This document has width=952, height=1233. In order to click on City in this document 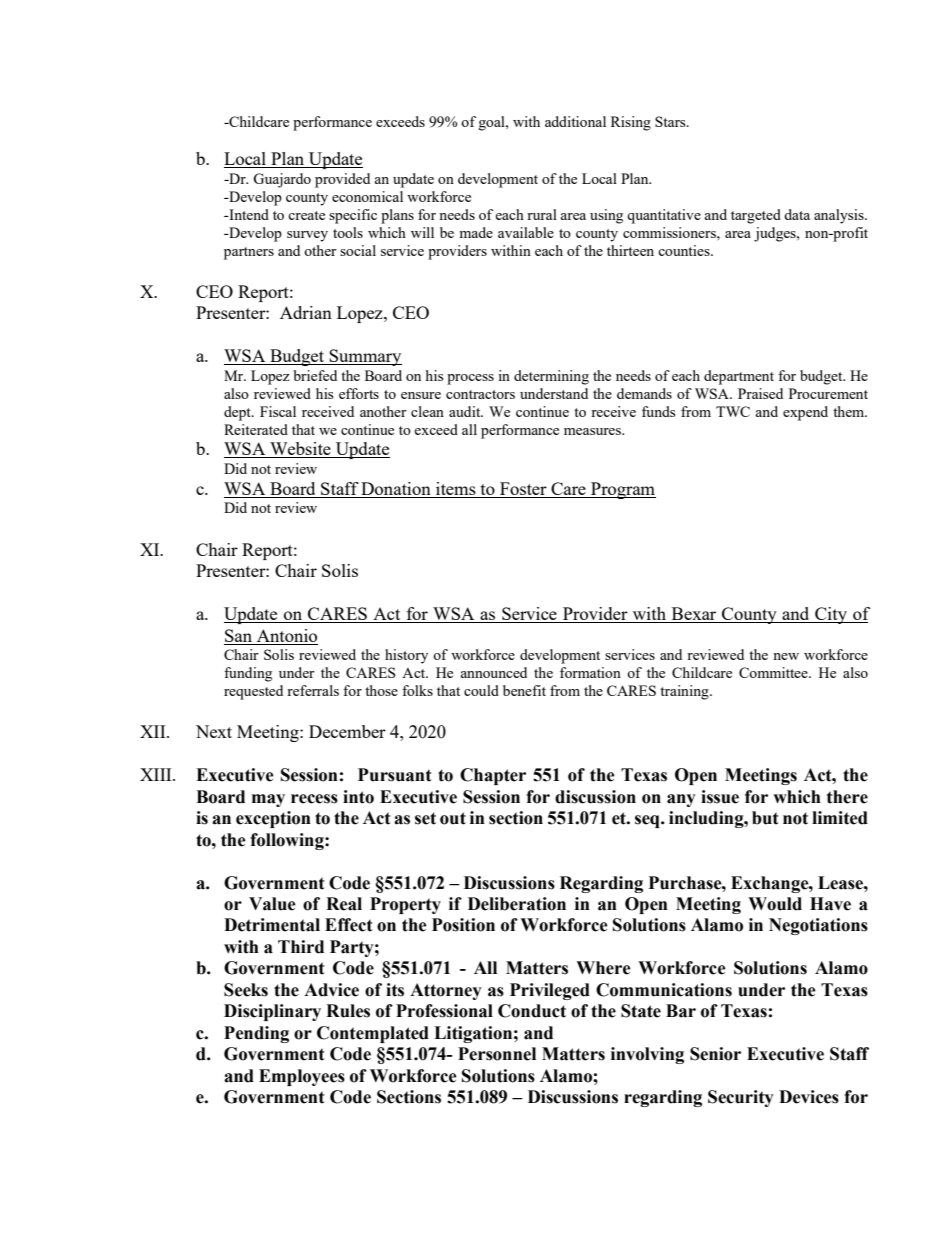, I will do `click(831, 615)`.
